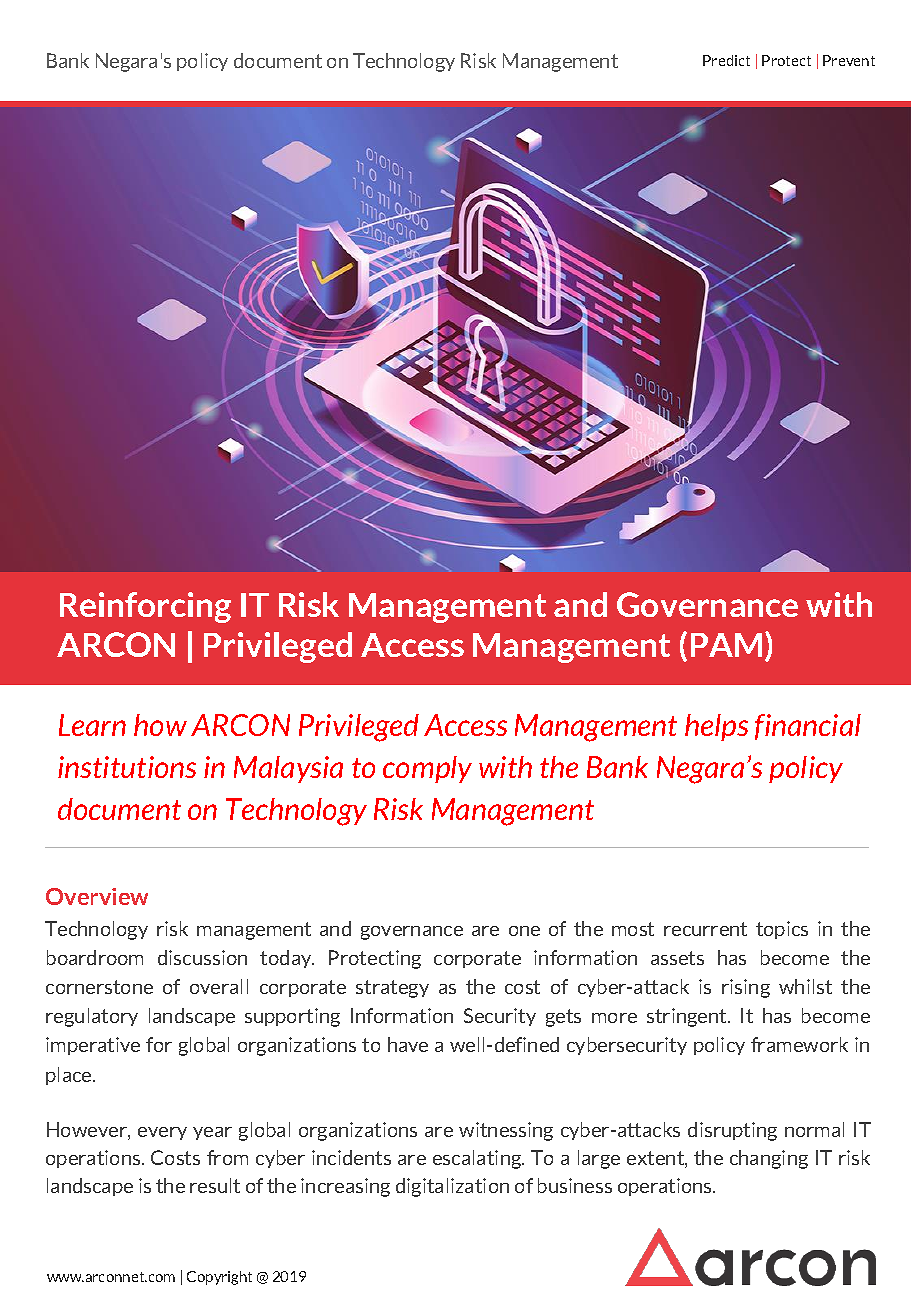  Describe the element at coordinates (219, 1278) in the document. I see `Copyright` at that location.
